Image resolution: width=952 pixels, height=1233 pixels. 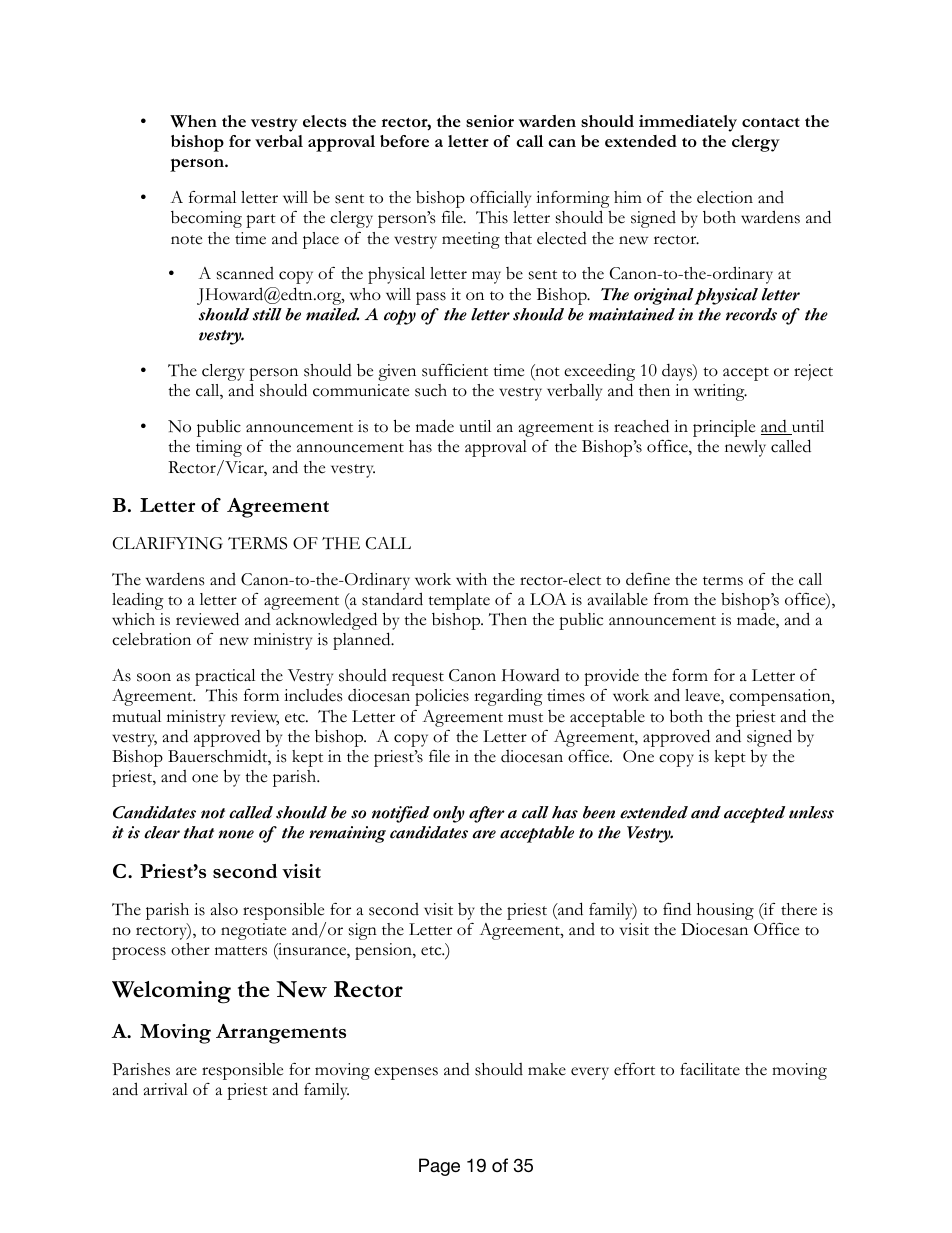 I want to click on senior, so click(x=490, y=121).
